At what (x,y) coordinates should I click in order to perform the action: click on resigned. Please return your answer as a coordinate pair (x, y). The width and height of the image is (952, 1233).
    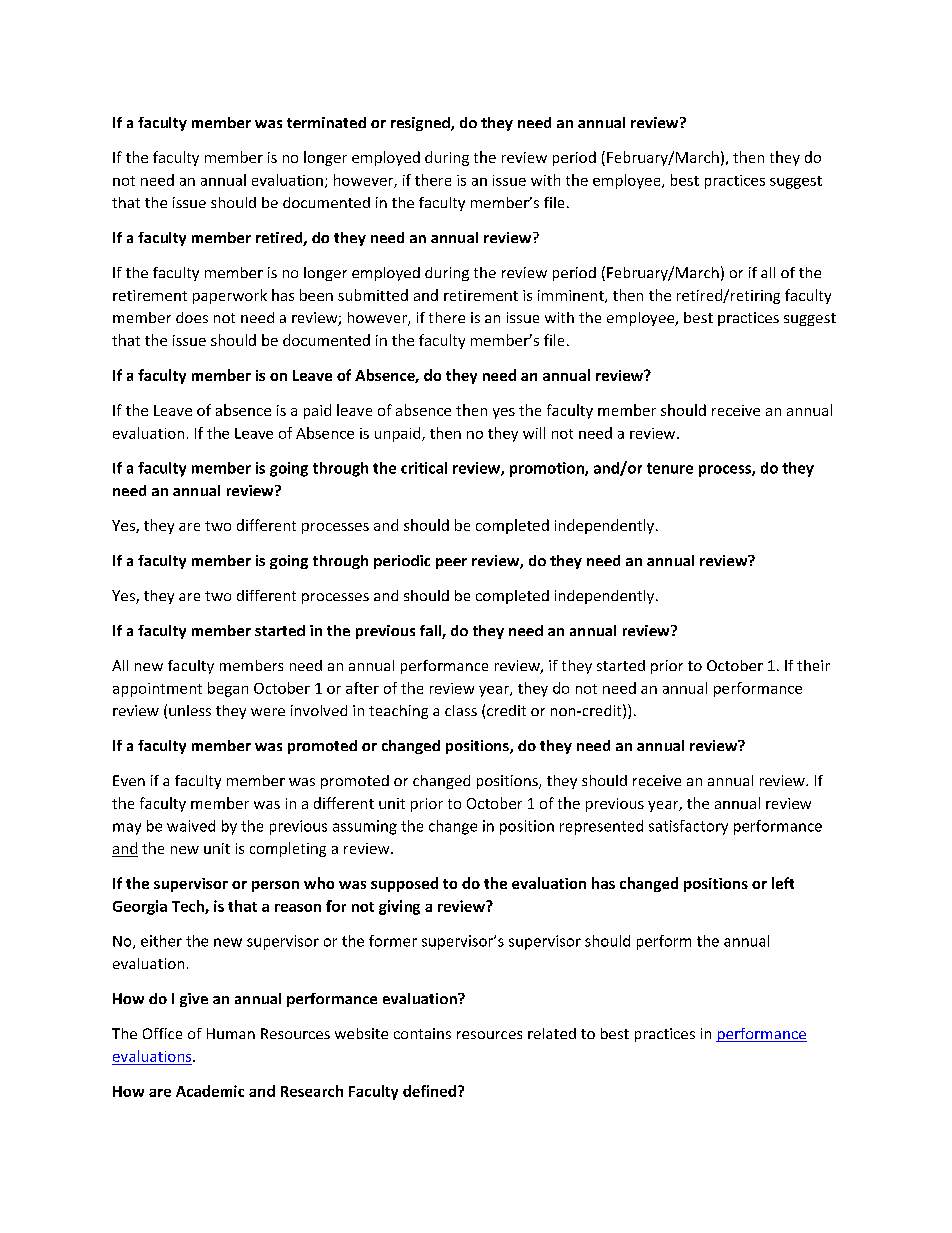
    Looking at the image, I should click on (421, 124).
